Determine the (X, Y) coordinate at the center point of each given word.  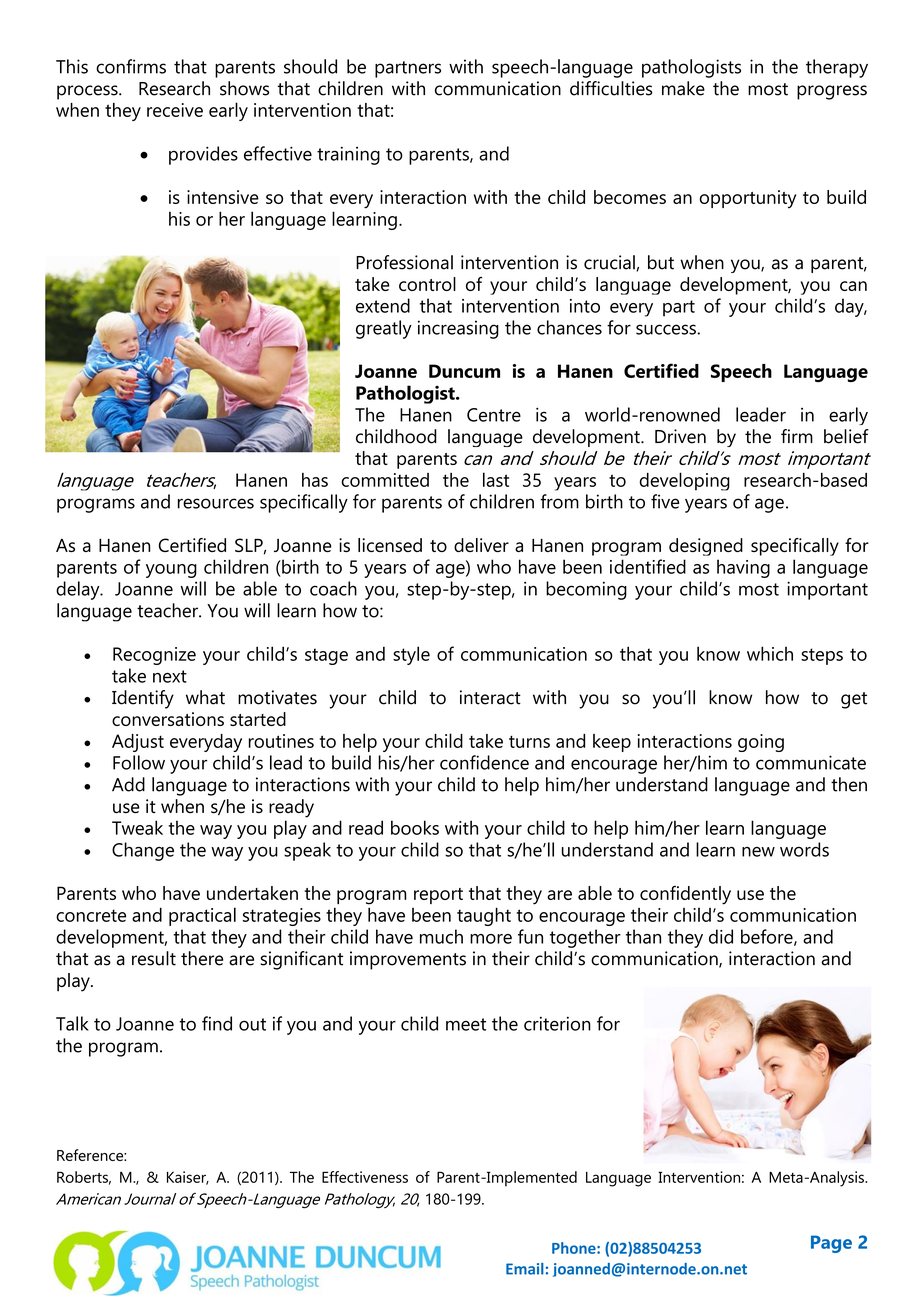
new (758, 852)
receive (175, 110)
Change (143, 851)
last (496, 479)
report (438, 896)
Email (525, 1269)
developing (685, 481)
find (217, 1023)
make (683, 88)
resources (216, 503)
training (348, 156)
